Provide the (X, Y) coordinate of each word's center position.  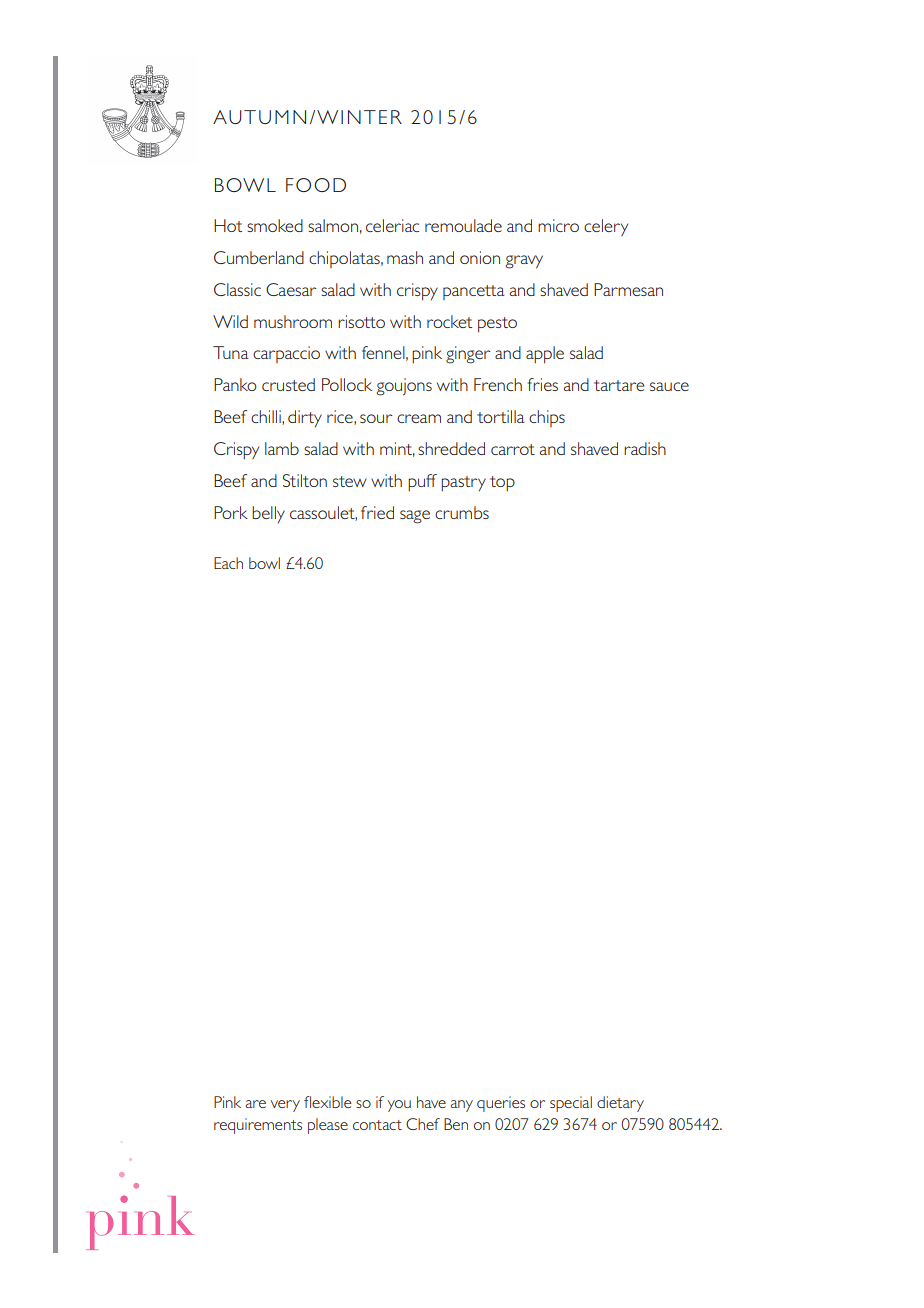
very (285, 1106)
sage (415, 517)
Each (228, 563)
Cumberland (259, 257)
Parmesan (628, 289)
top (502, 483)
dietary (620, 1104)
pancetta (473, 292)
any (461, 1106)
